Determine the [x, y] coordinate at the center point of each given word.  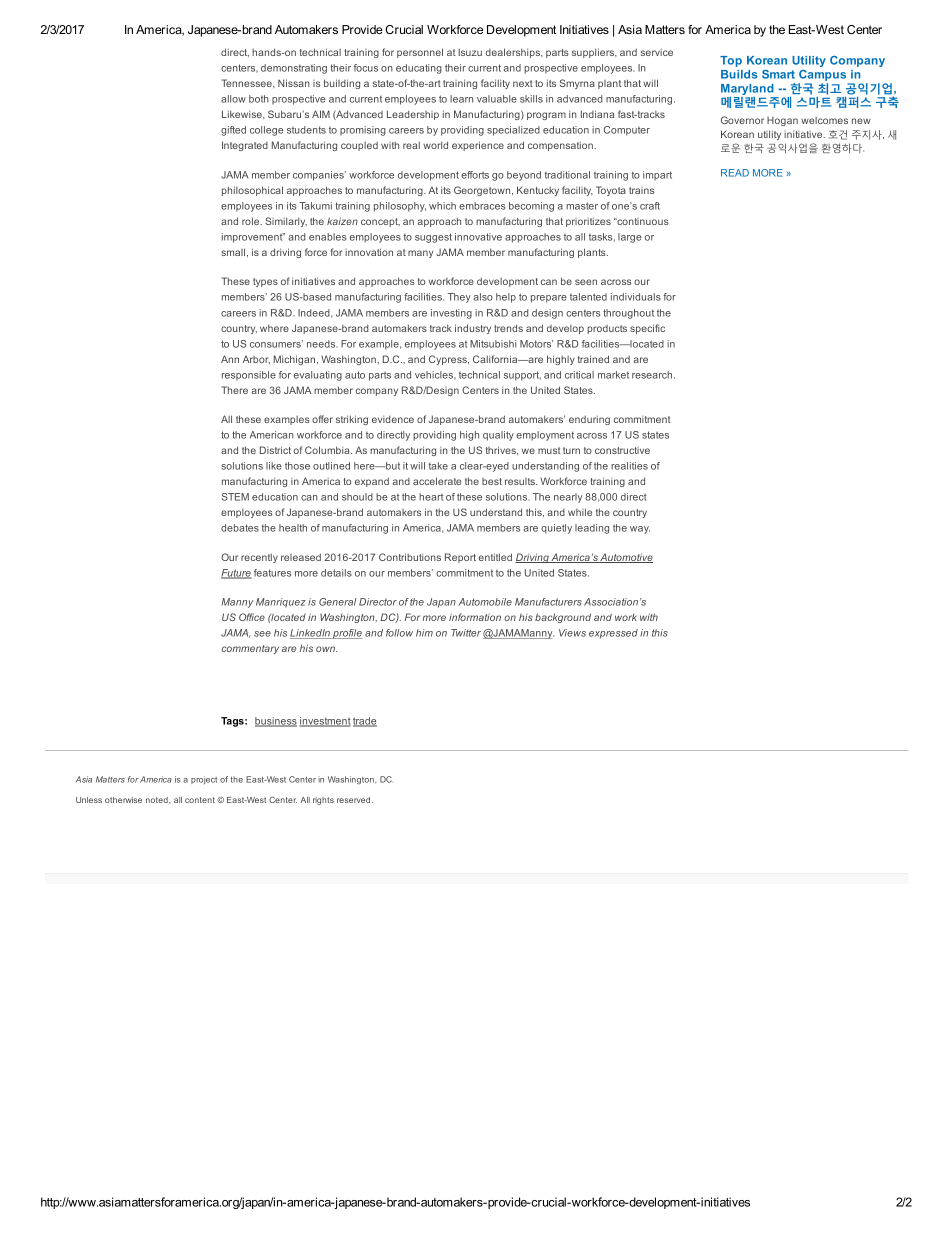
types [265, 282]
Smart [778, 74]
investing [451, 314]
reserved [355, 800]
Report [460, 558]
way [640, 530]
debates [240, 528]
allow [233, 99]
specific [647, 329]
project [204, 780]
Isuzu [470, 52]
